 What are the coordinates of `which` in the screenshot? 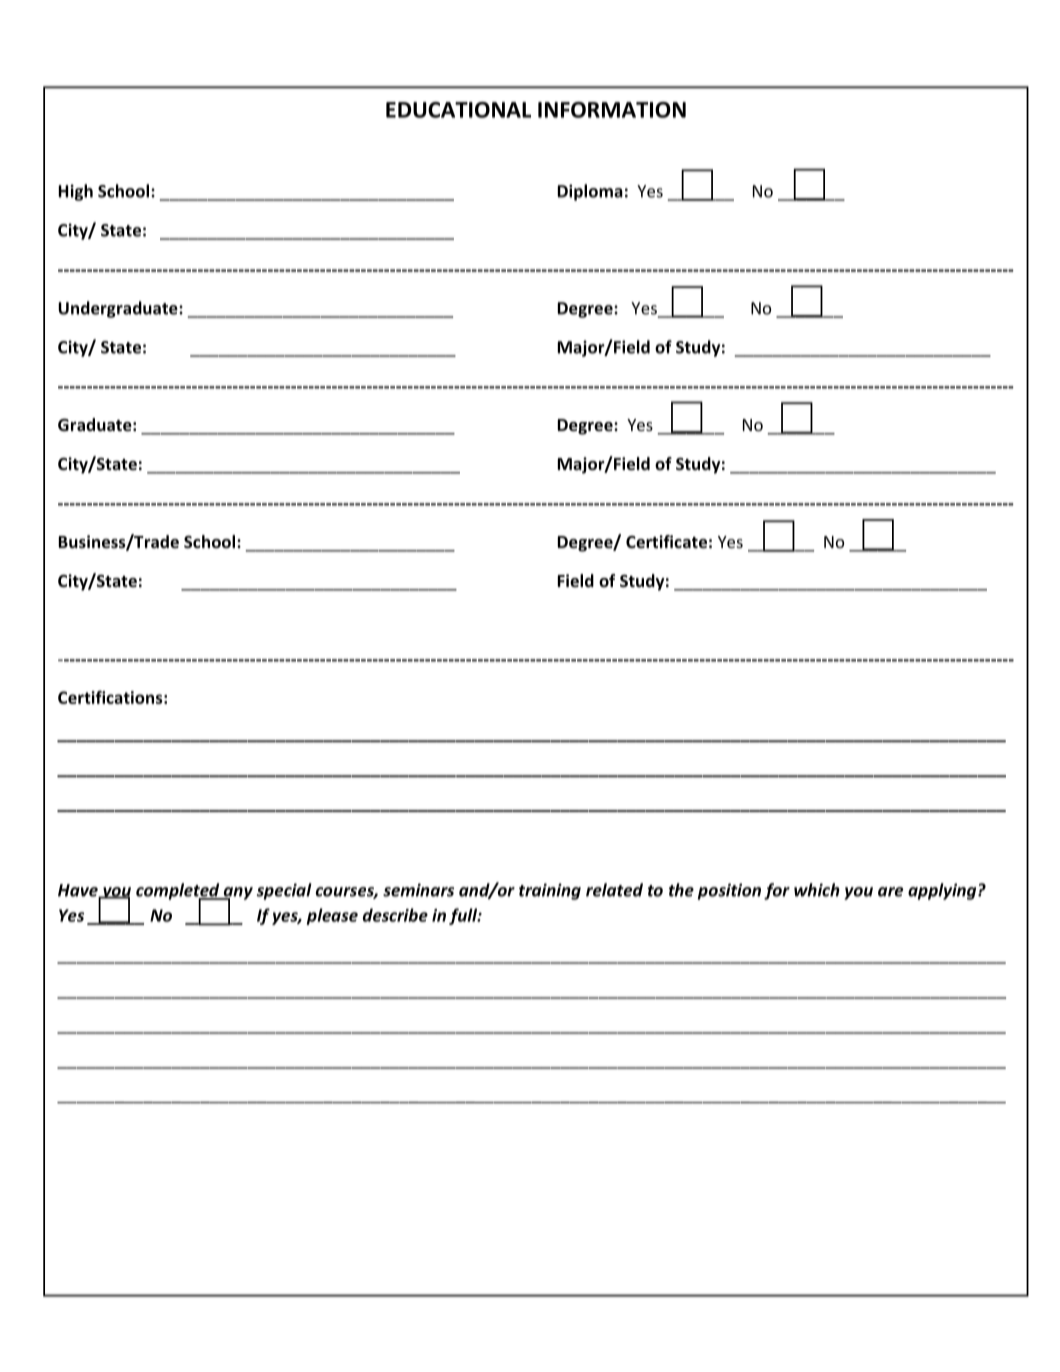 It's located at (817, 890).
